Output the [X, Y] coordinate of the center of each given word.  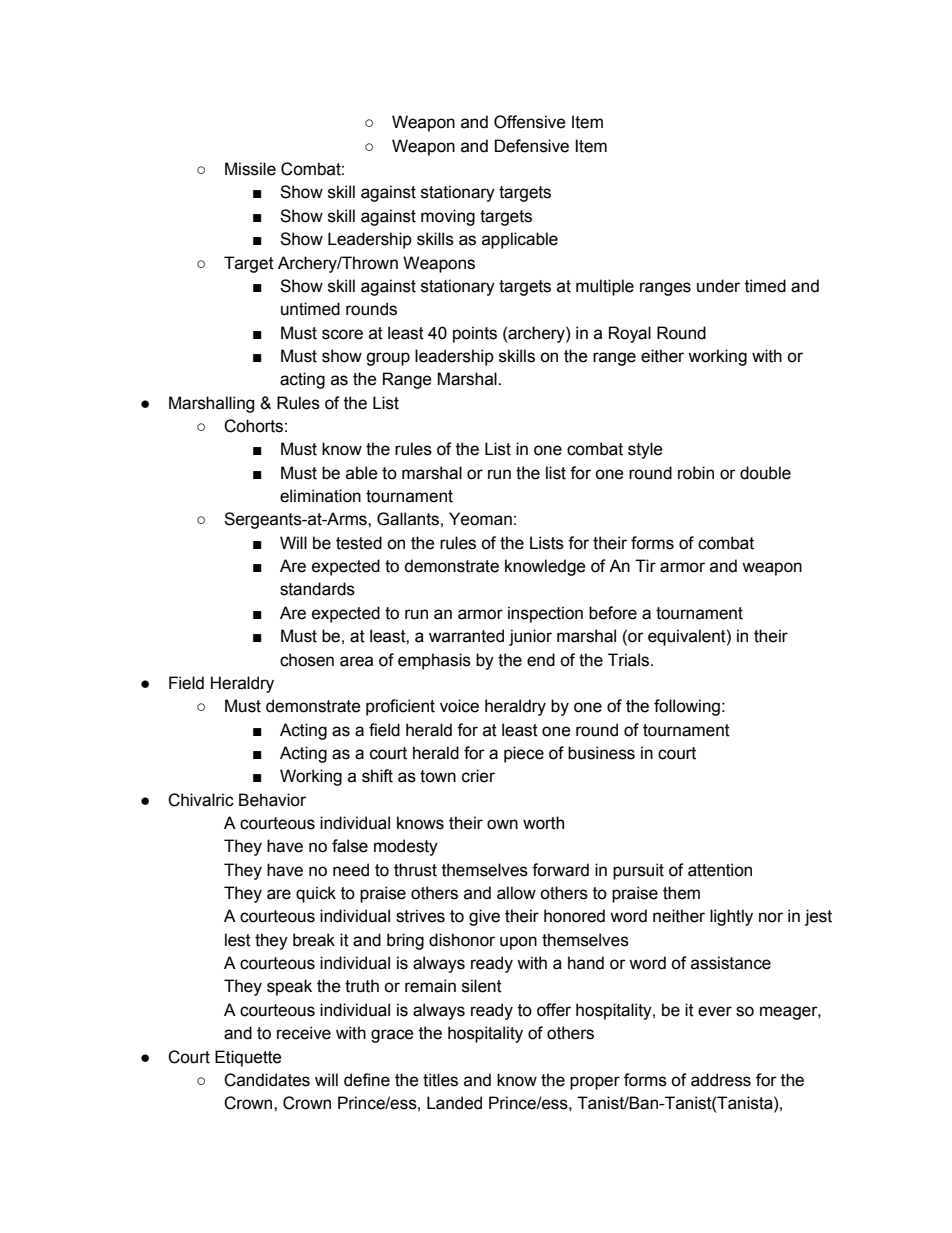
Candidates [267, 1080]
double [765, 473]
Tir [645, 565]
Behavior [272, 800]
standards [317, 589]
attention [720, 870]
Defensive [532, 146]
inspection [545, 614]
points [475, 334]
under [718, 286]
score [342, 334]
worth [543, 823]
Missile [250, 169]
